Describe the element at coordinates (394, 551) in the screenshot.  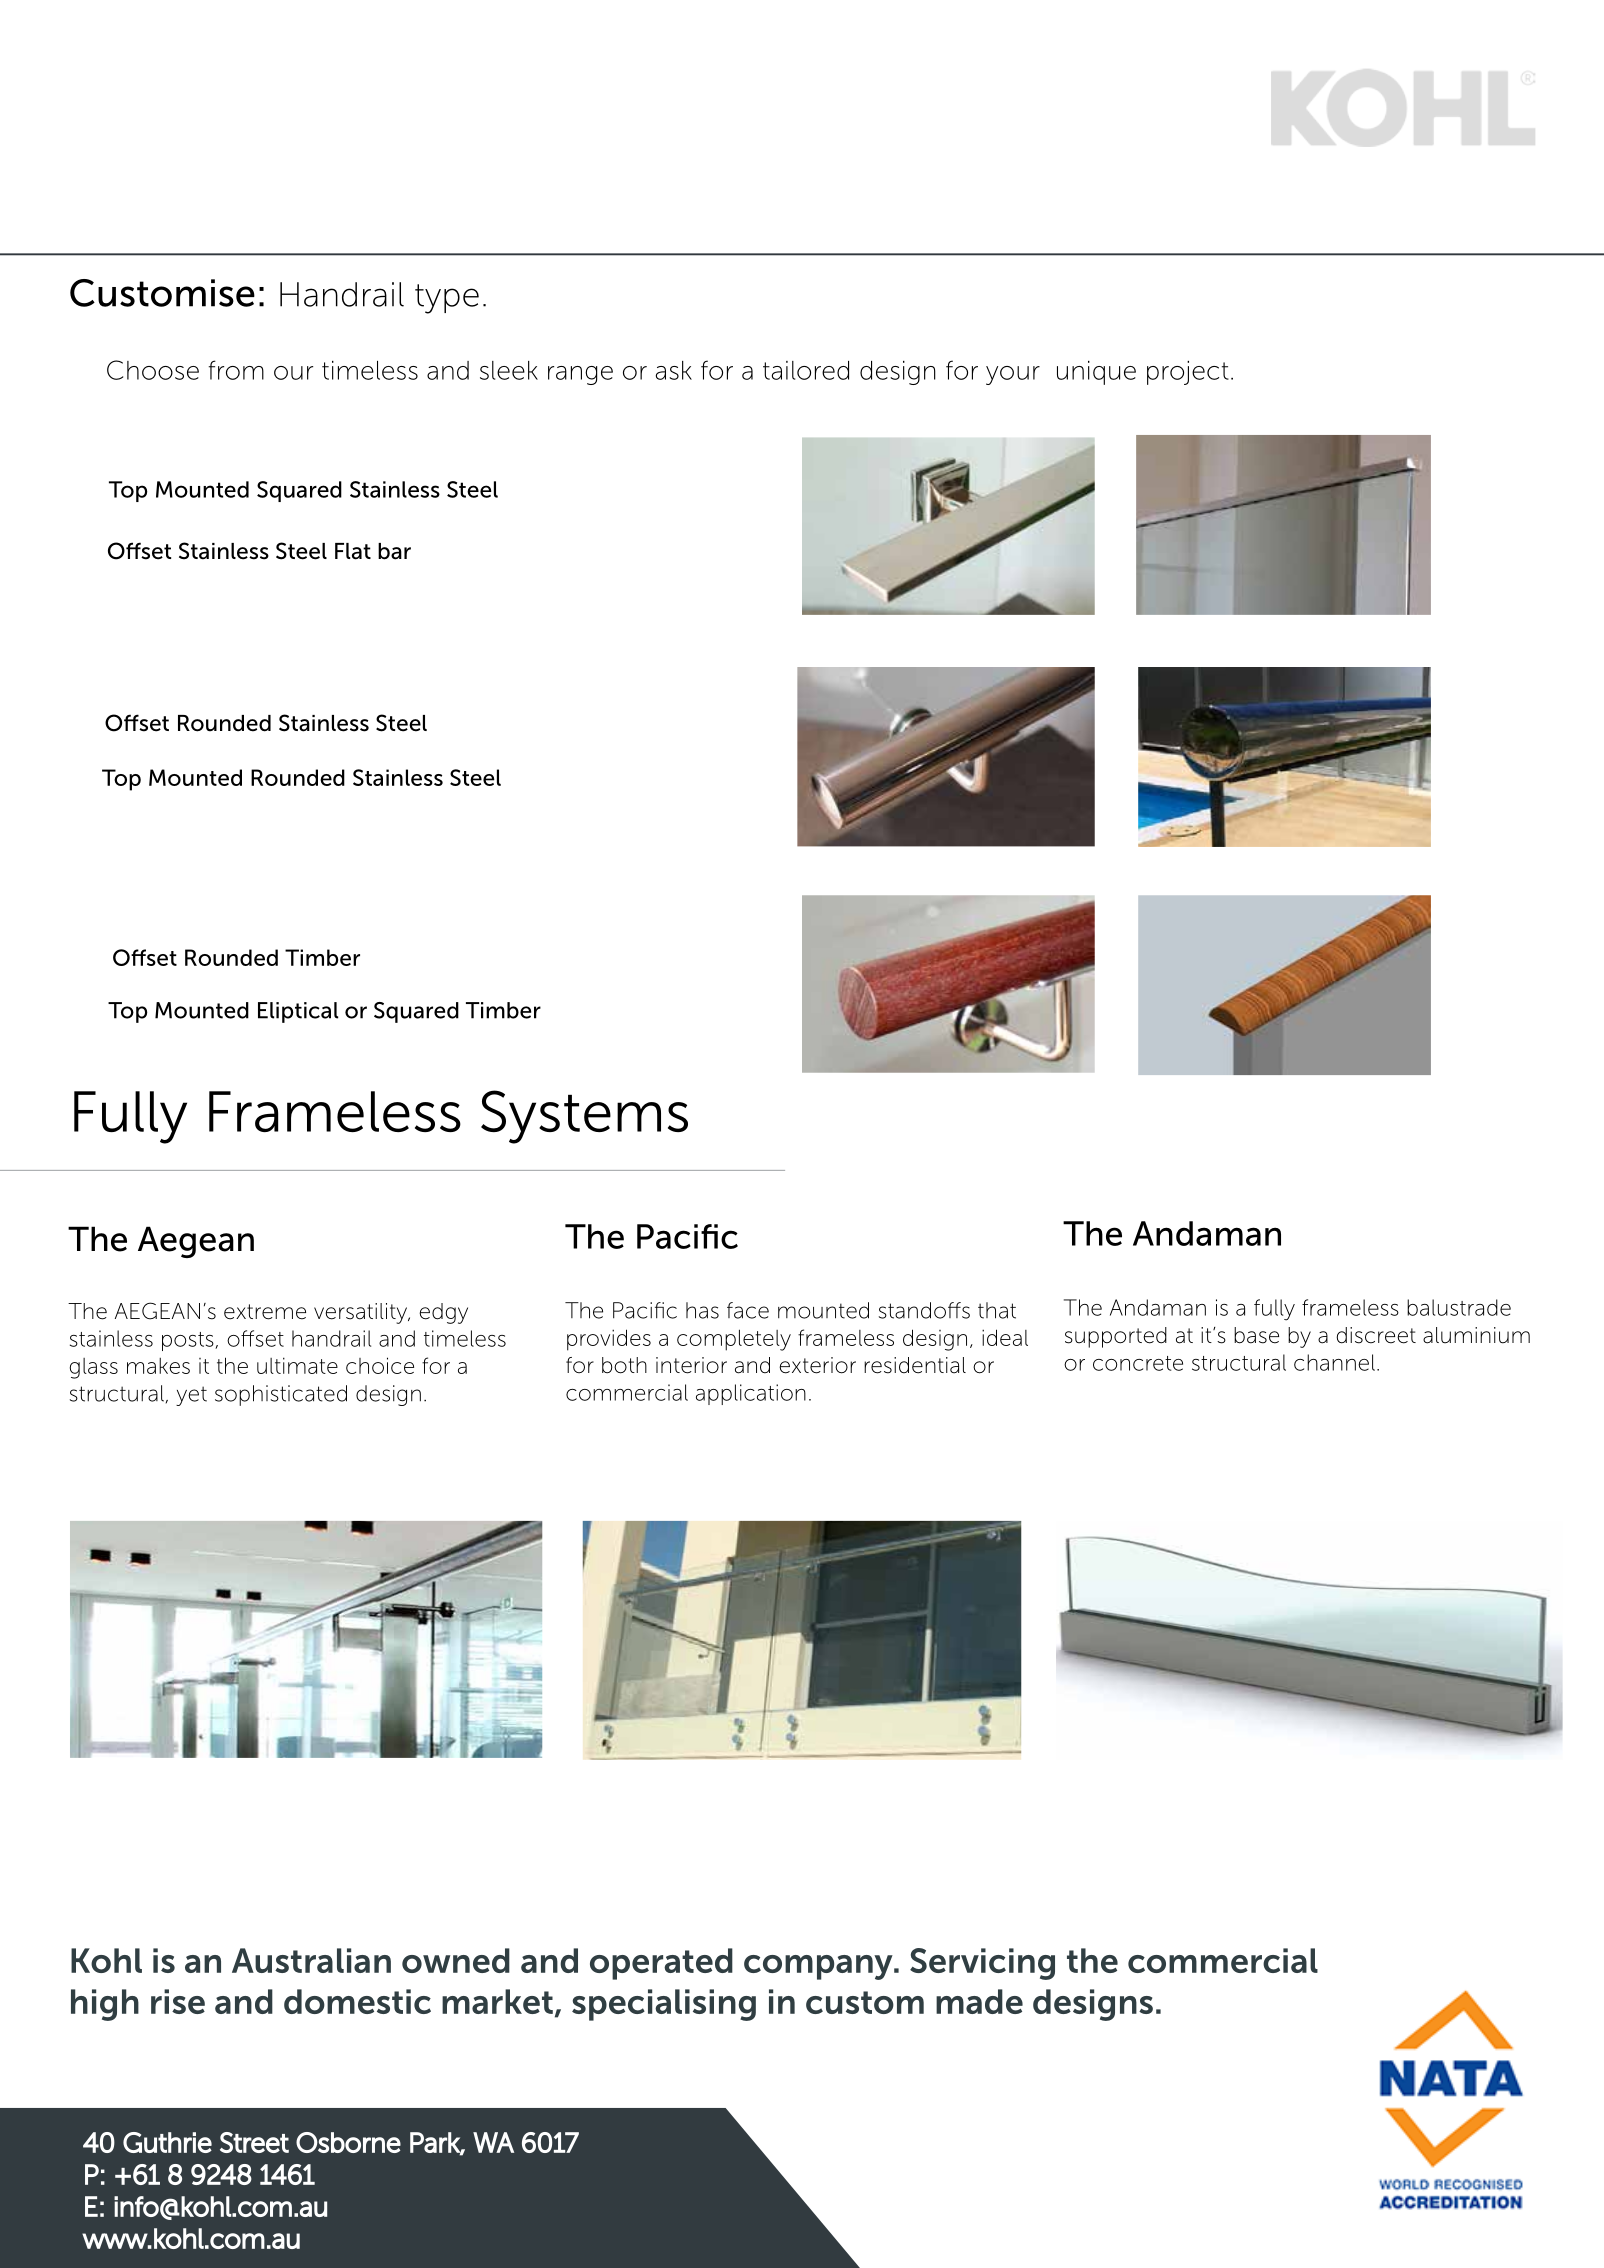
I see `bar` at that location.
